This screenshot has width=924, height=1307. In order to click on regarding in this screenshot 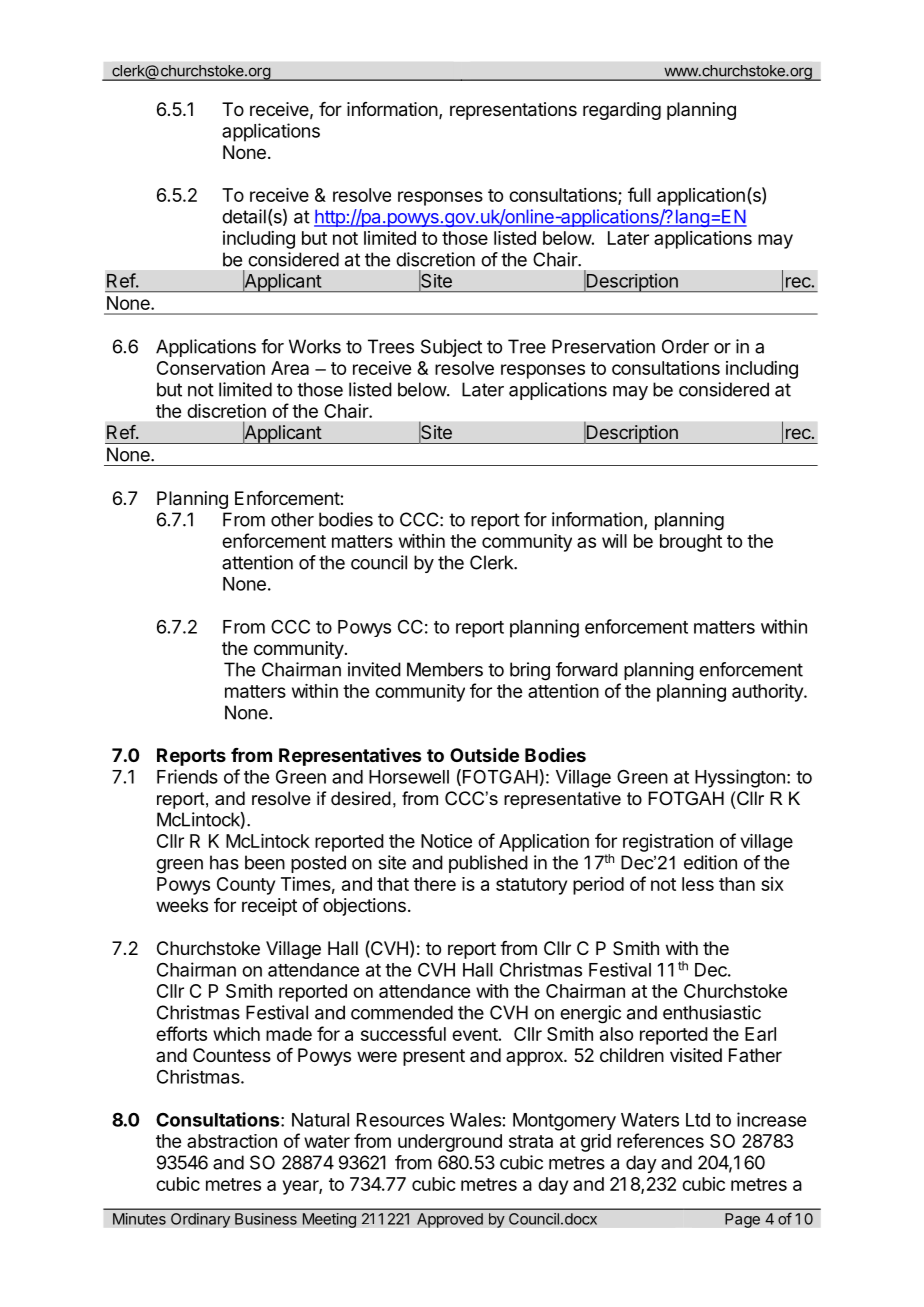, I will do `click(622, 111)`.
